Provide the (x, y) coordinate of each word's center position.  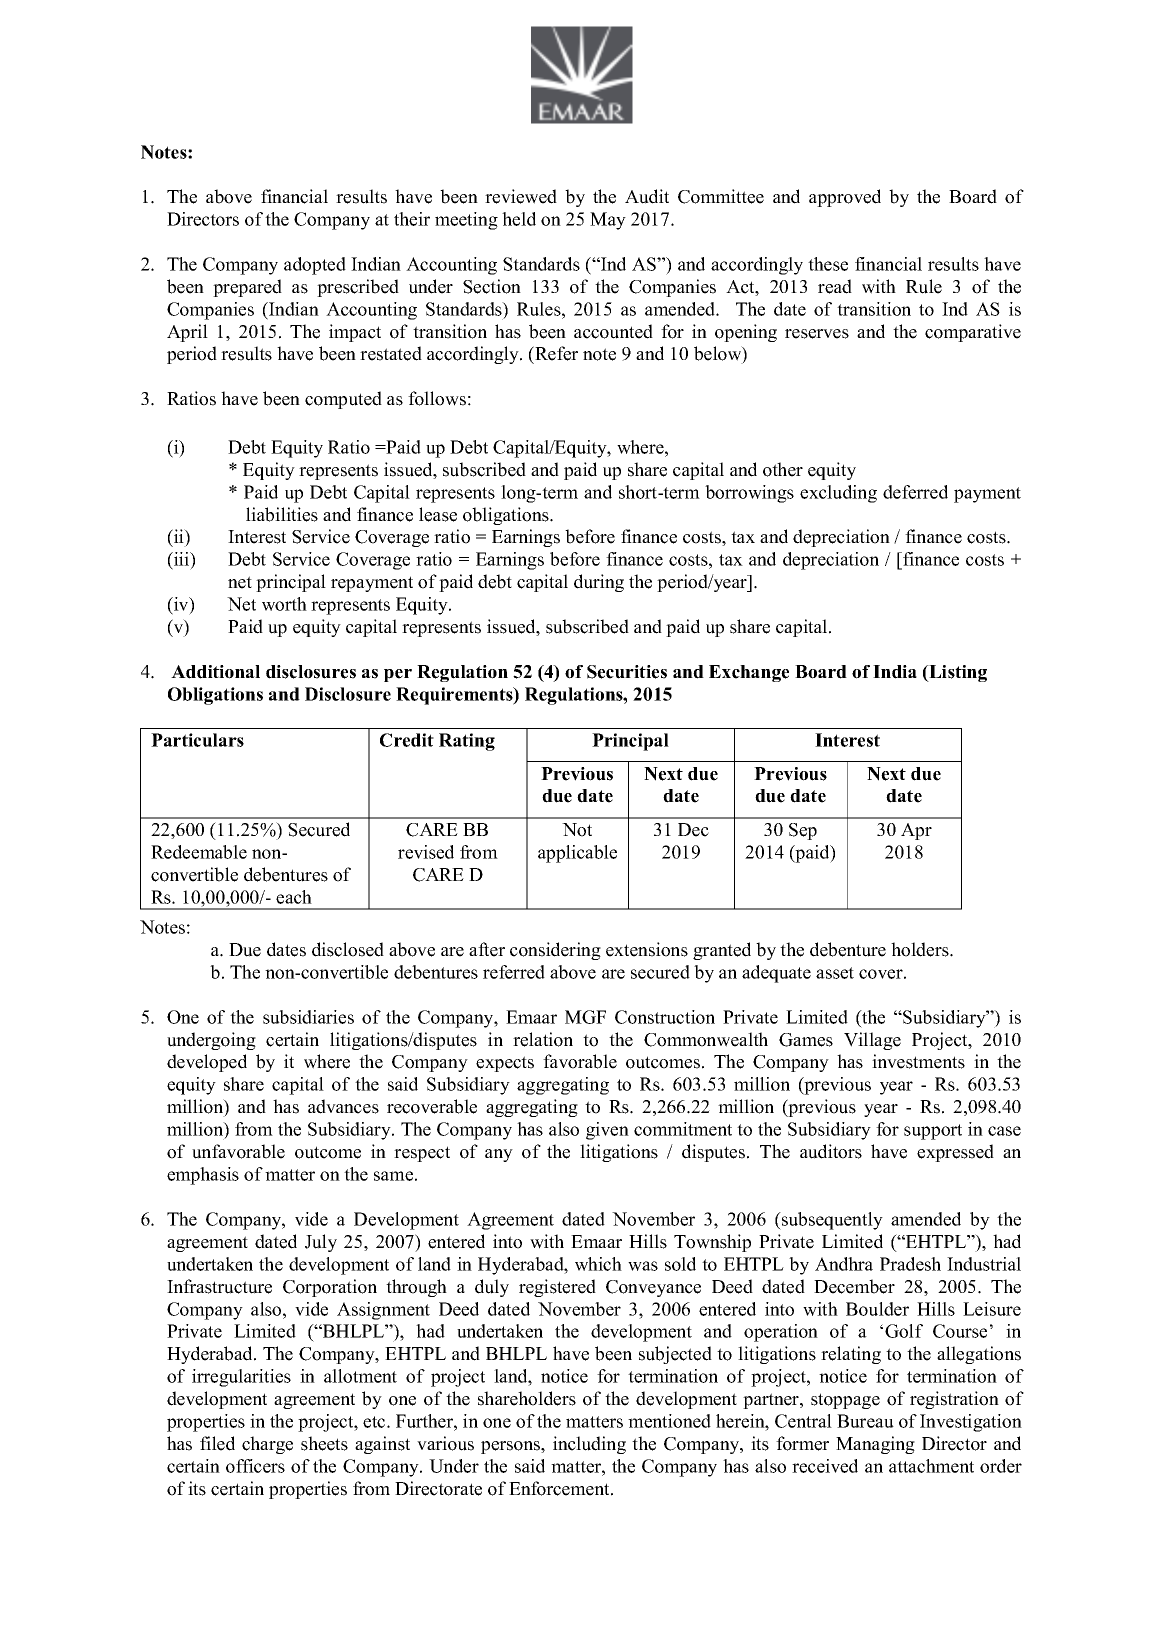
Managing (875, 1445)
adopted (315, 266)
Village (872, 1041)
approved (845, 198)
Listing (957, 673)
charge (267, 1445)
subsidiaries (308, 1017)
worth (284, 604)
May (608, 221)
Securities (627, 672)
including (589, 1445)
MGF (585, 1017)
